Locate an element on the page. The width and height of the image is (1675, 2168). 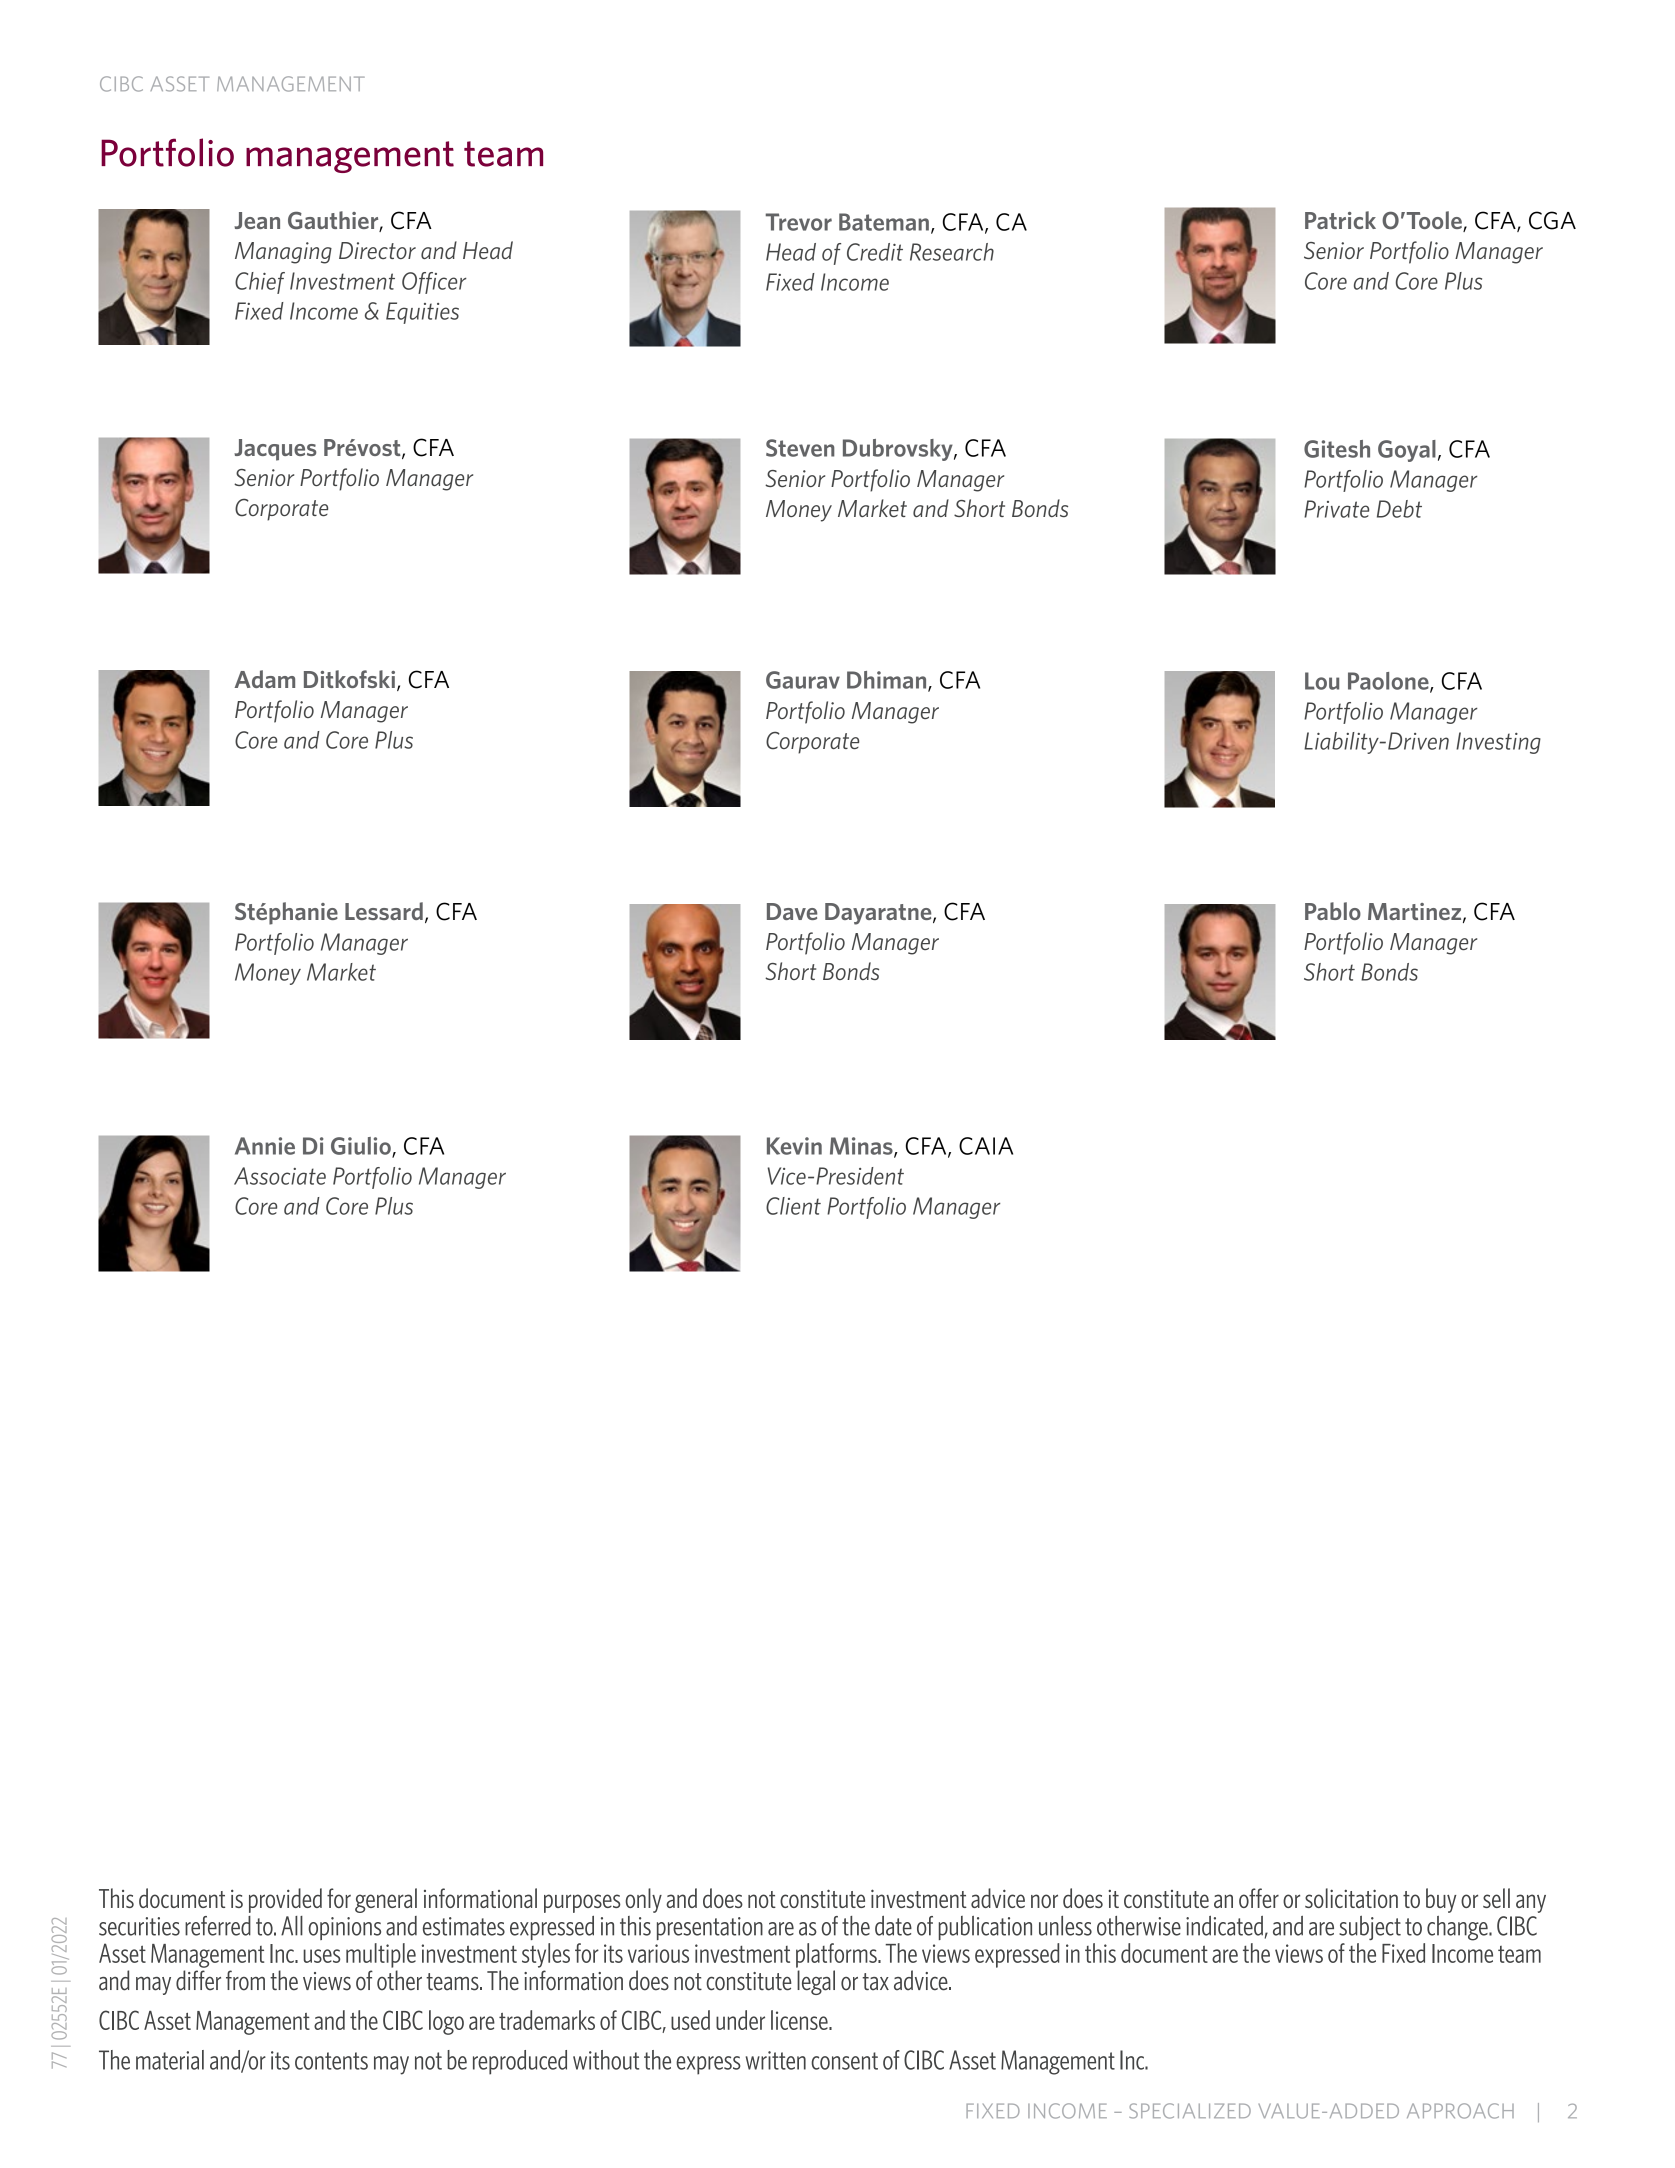
Credit is located at coordinates (875, 252).
